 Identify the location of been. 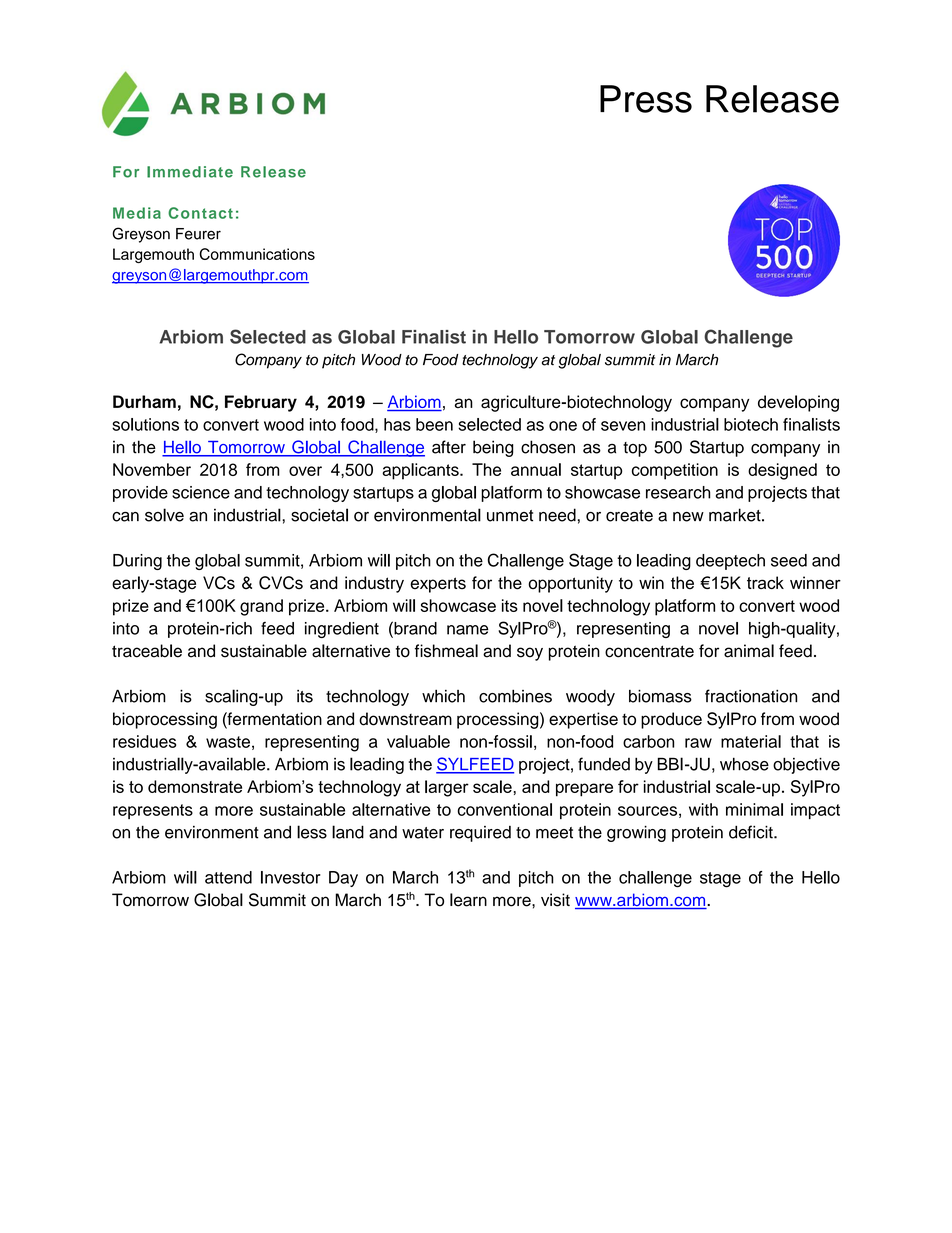
(434, 424).
